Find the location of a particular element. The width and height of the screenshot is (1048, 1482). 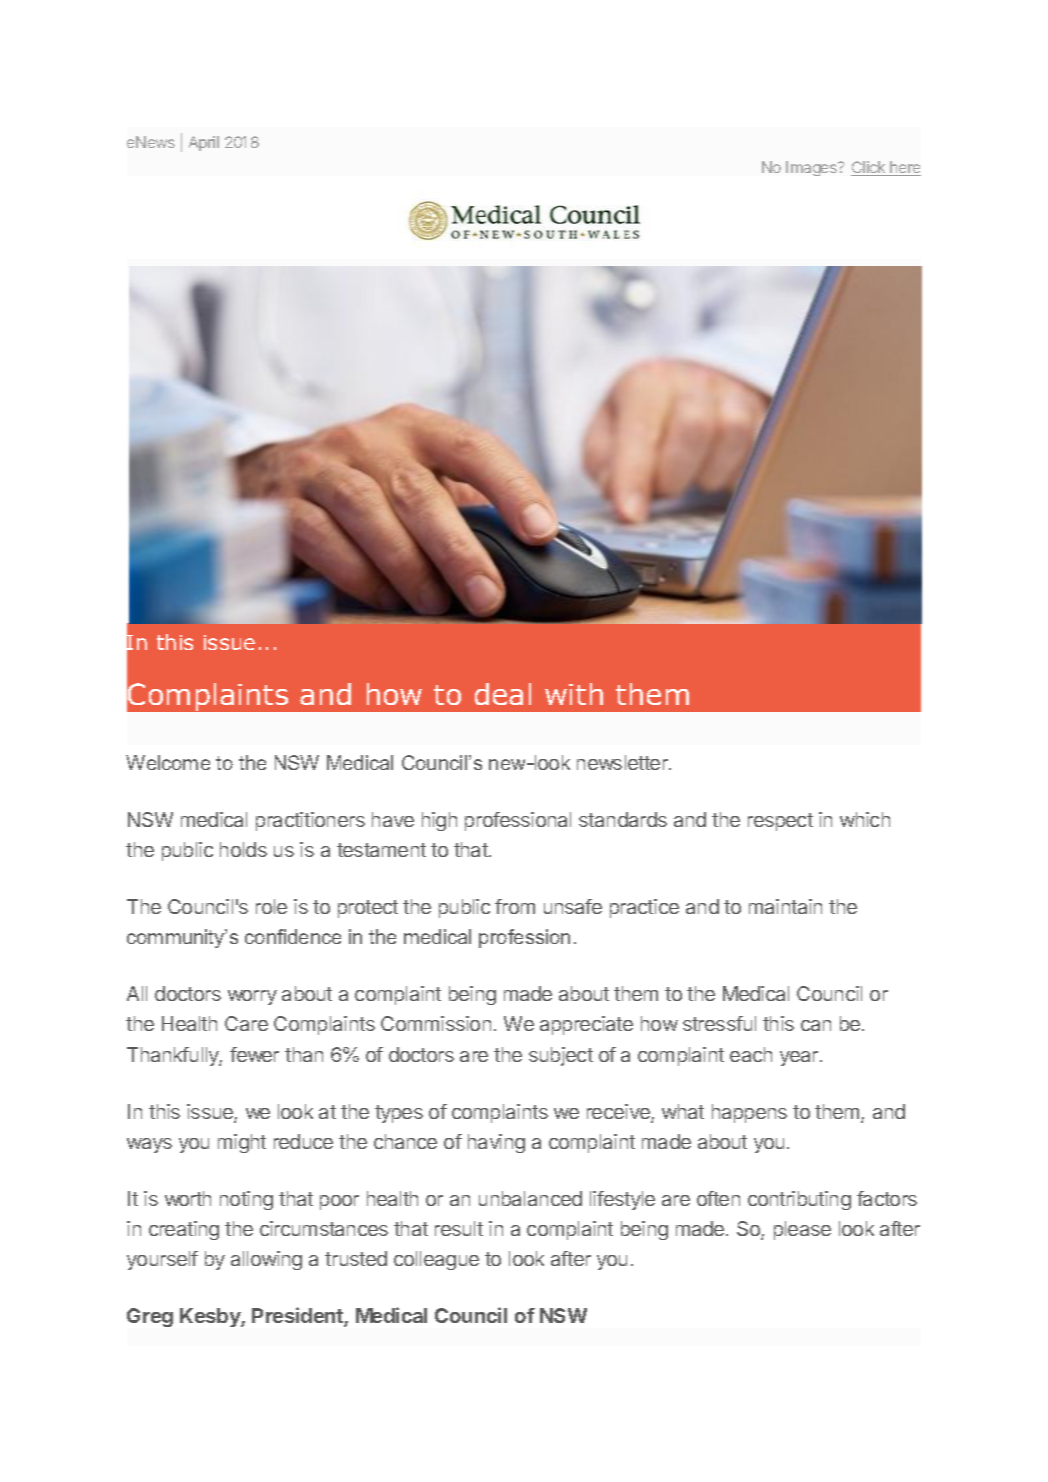

Images is located at coordinates (813, 168).
